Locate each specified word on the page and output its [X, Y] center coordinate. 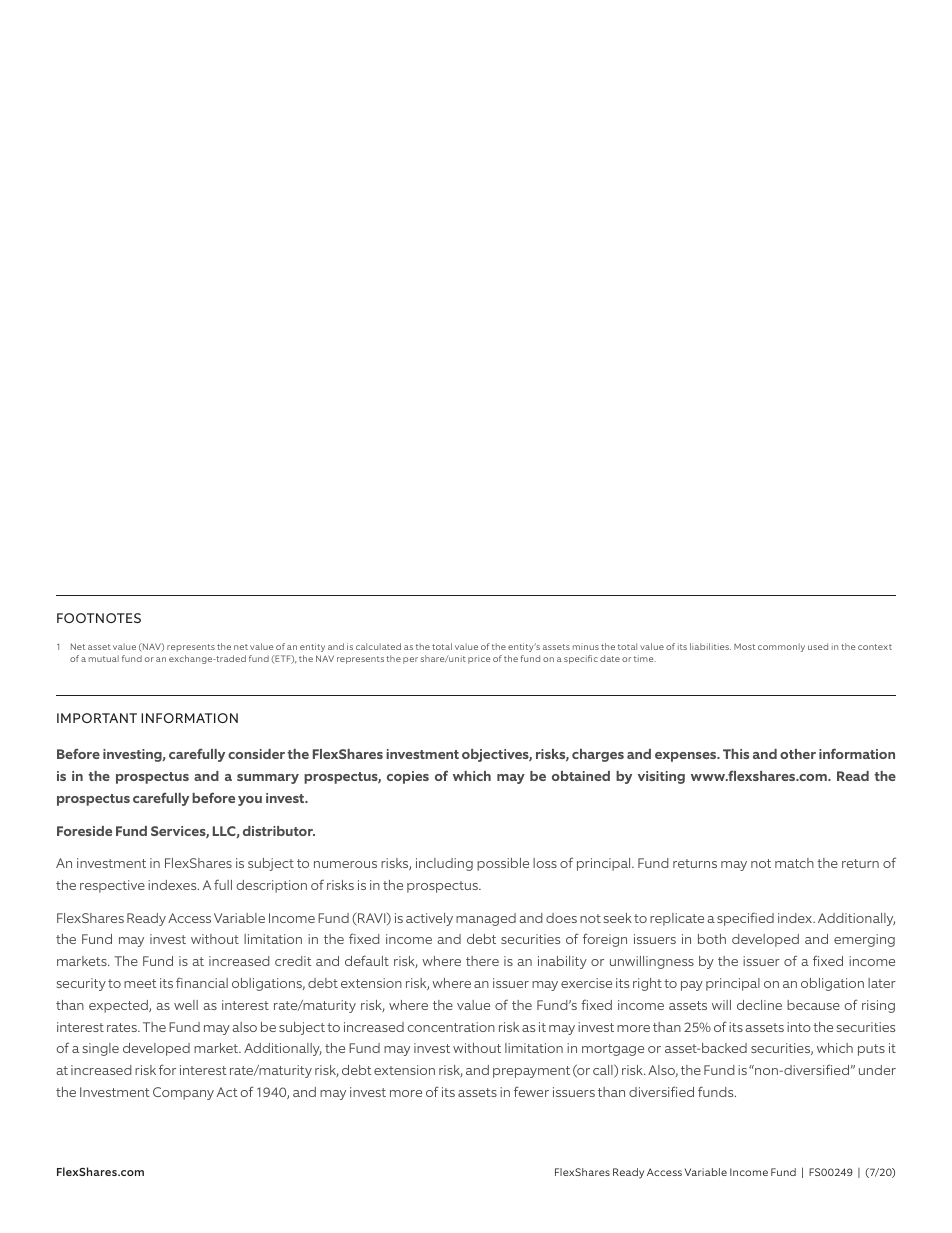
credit [293, 961]
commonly [781, 647]
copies [408, 777]
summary [268, 779]
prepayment [531, 1072]
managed [486, 919]
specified [745, 919]
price [479, 660]
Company [183, 1093]
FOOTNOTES [99, 618]
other [798, 754]
